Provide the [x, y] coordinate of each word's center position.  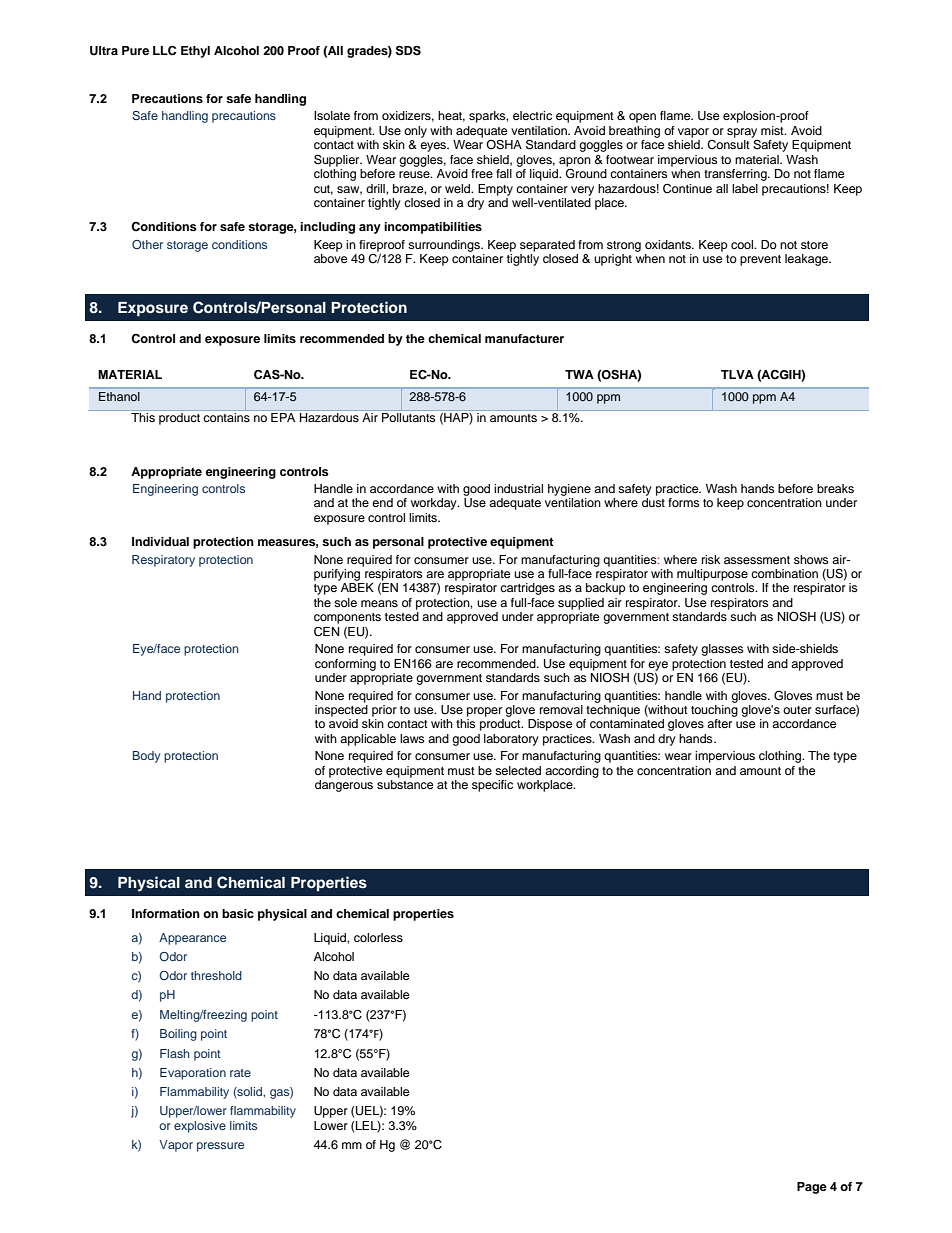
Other [147, 244]
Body [146, 757]
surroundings [445, 246]
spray [742, 133]
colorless [378, 937]
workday [435, 504]
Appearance [192, 939]
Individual [160, 541]
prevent [760, 260]
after [719, 723]
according [572, 772]
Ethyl [195, 52]
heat [451, 116]
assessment [757, 560]
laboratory [511, 740]
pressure [220, 1147]
